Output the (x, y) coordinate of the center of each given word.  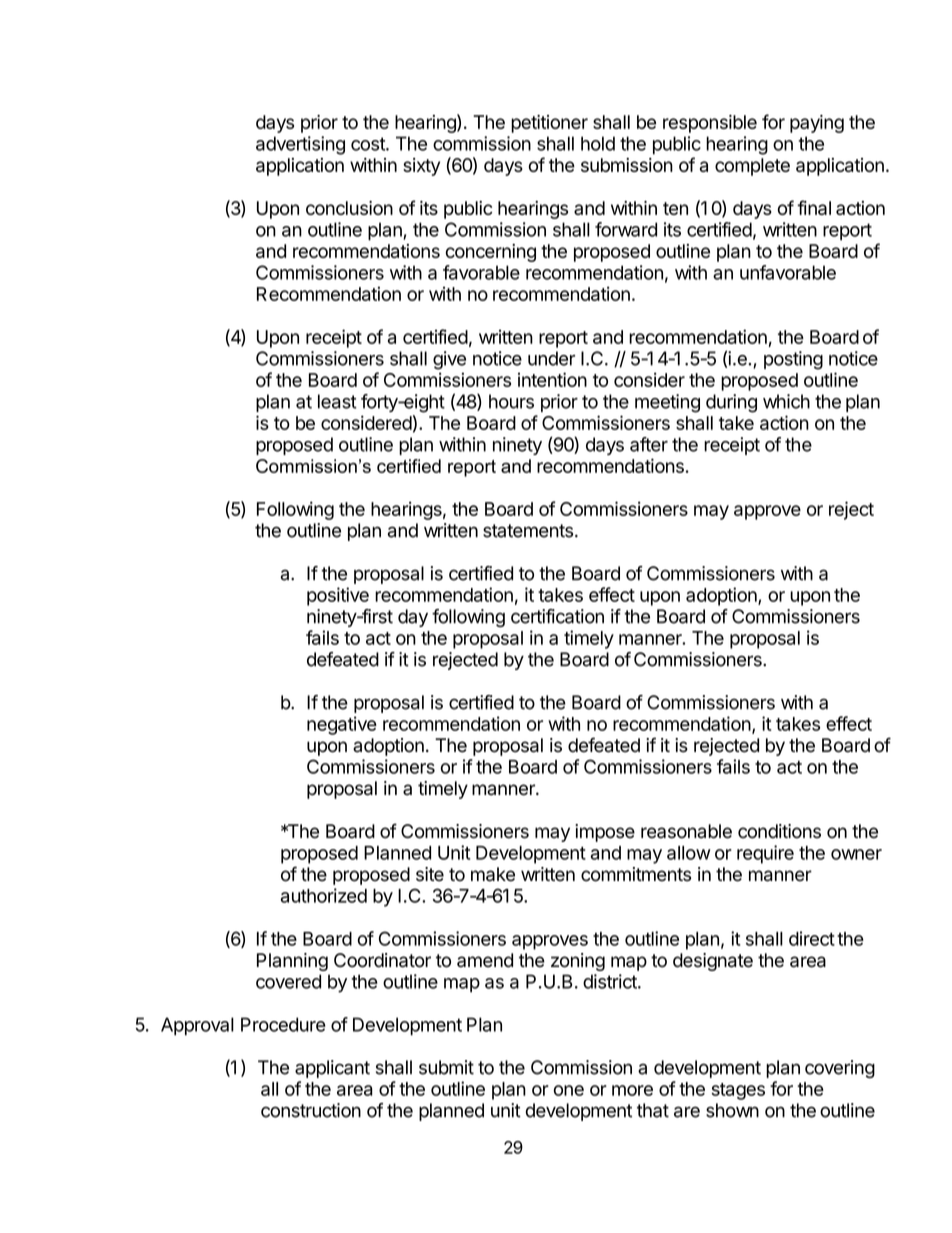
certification (557, 616)
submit (446, 1067)
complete (752, 167)
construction (311, 1110)
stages (738, 1091)
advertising (300, 145)
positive (338, 596)
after (649, 444)
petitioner (549, 124)
